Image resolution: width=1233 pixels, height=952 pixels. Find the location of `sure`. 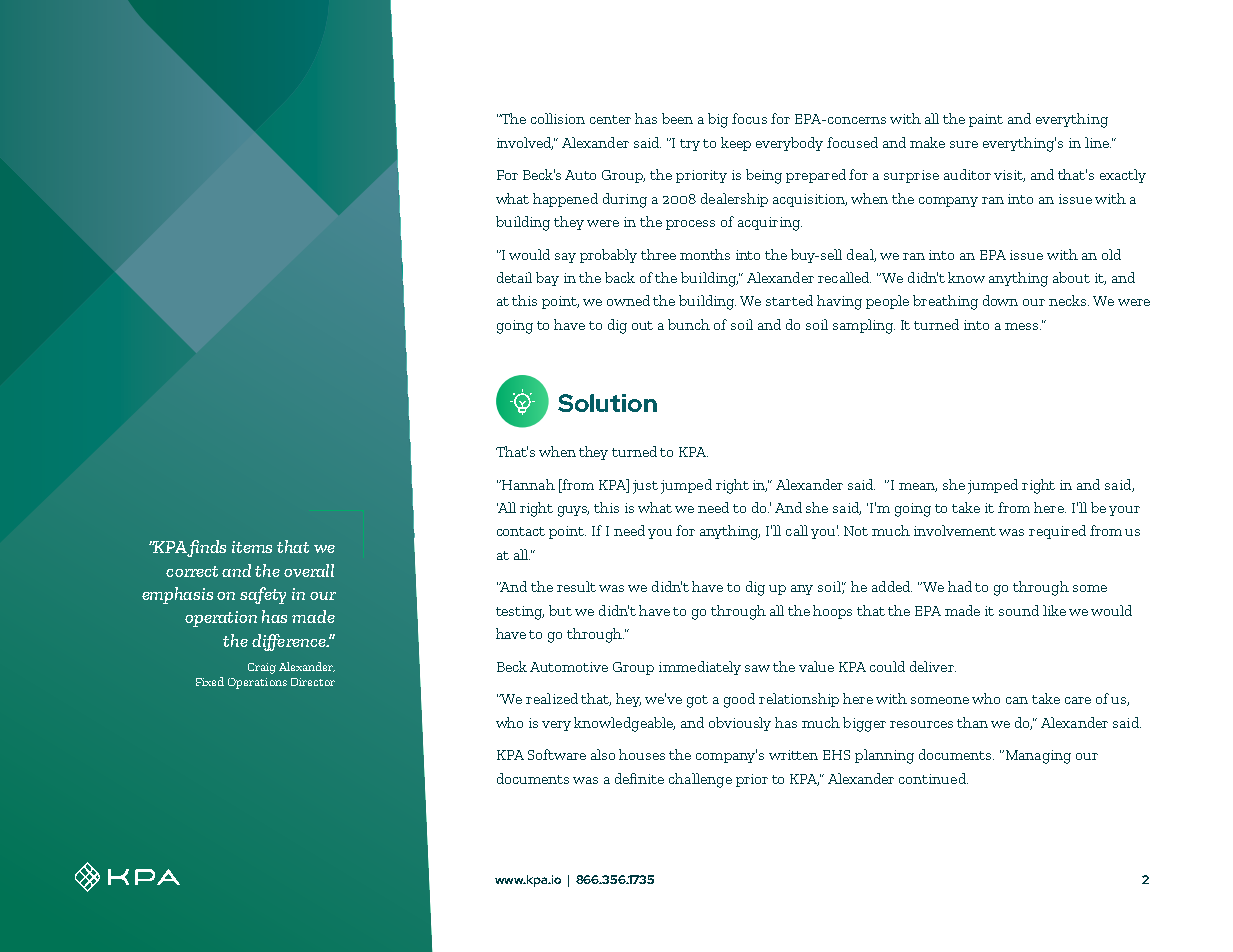

sure is located at coordinates (964, 144).
